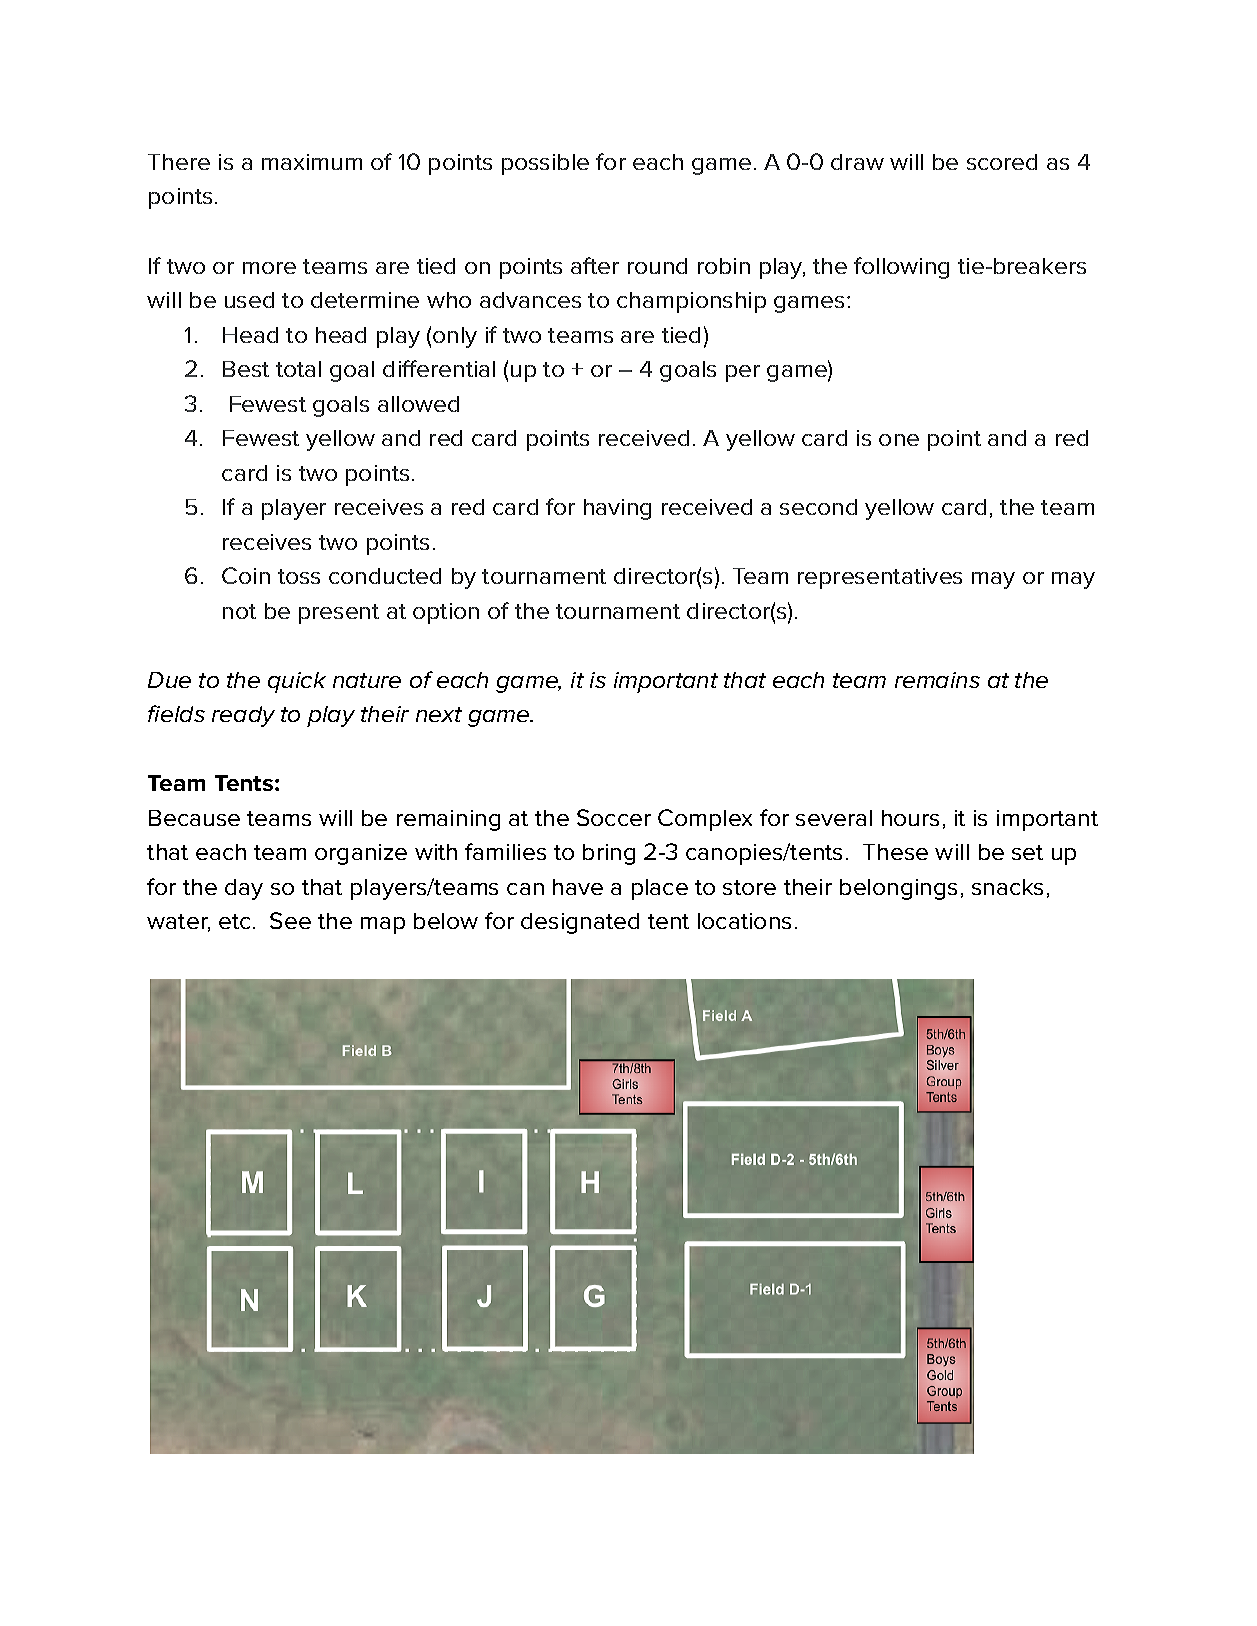 This screenshot has height=1626, width=1257. Describe the element at coordinates (899, 440) in the screenshot. I see `one` at that location.
